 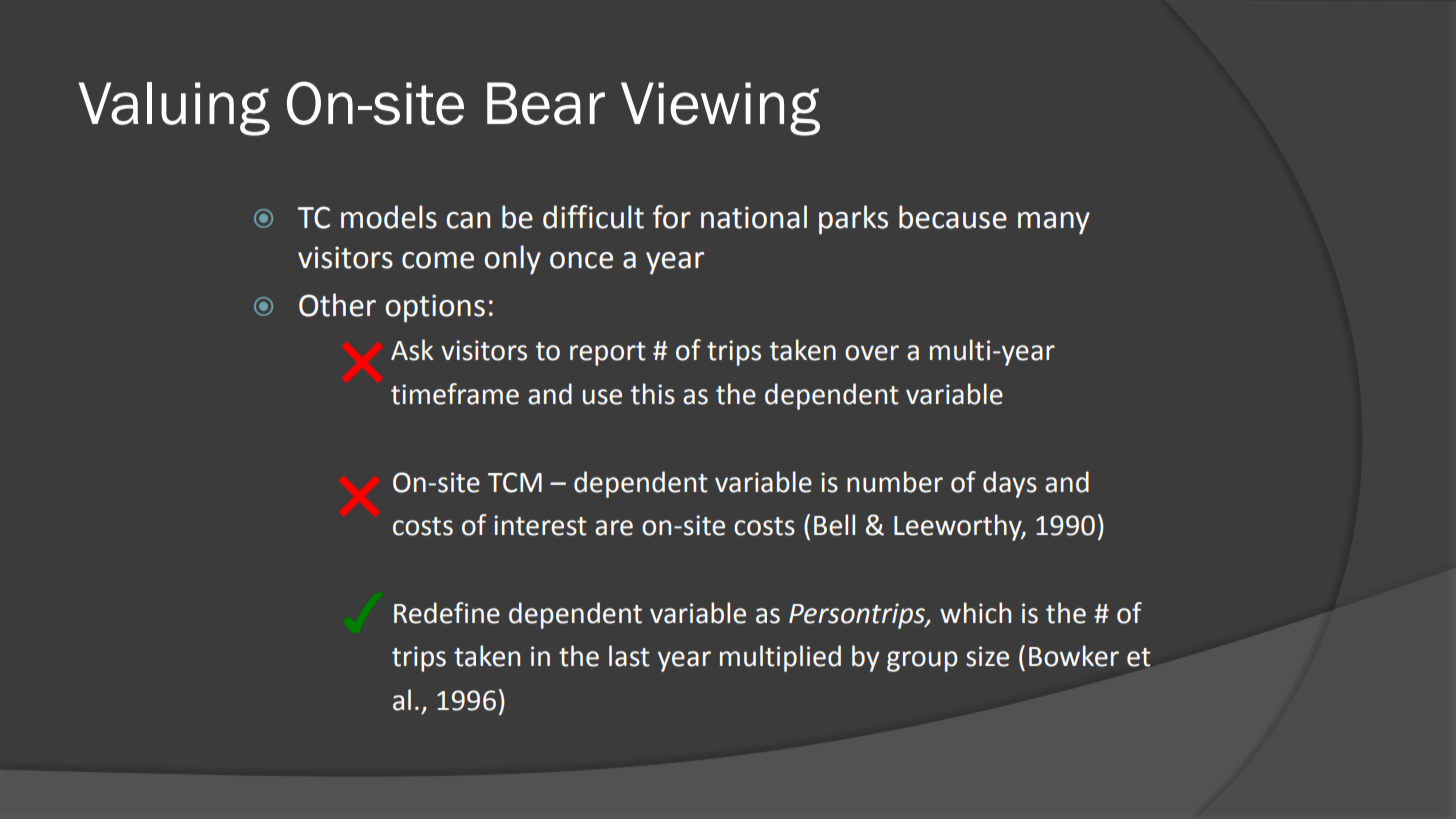 What do you see at coordinates (174, 109) in the screenshot?
I see `Valuing` at bounding box center [174, 109].
